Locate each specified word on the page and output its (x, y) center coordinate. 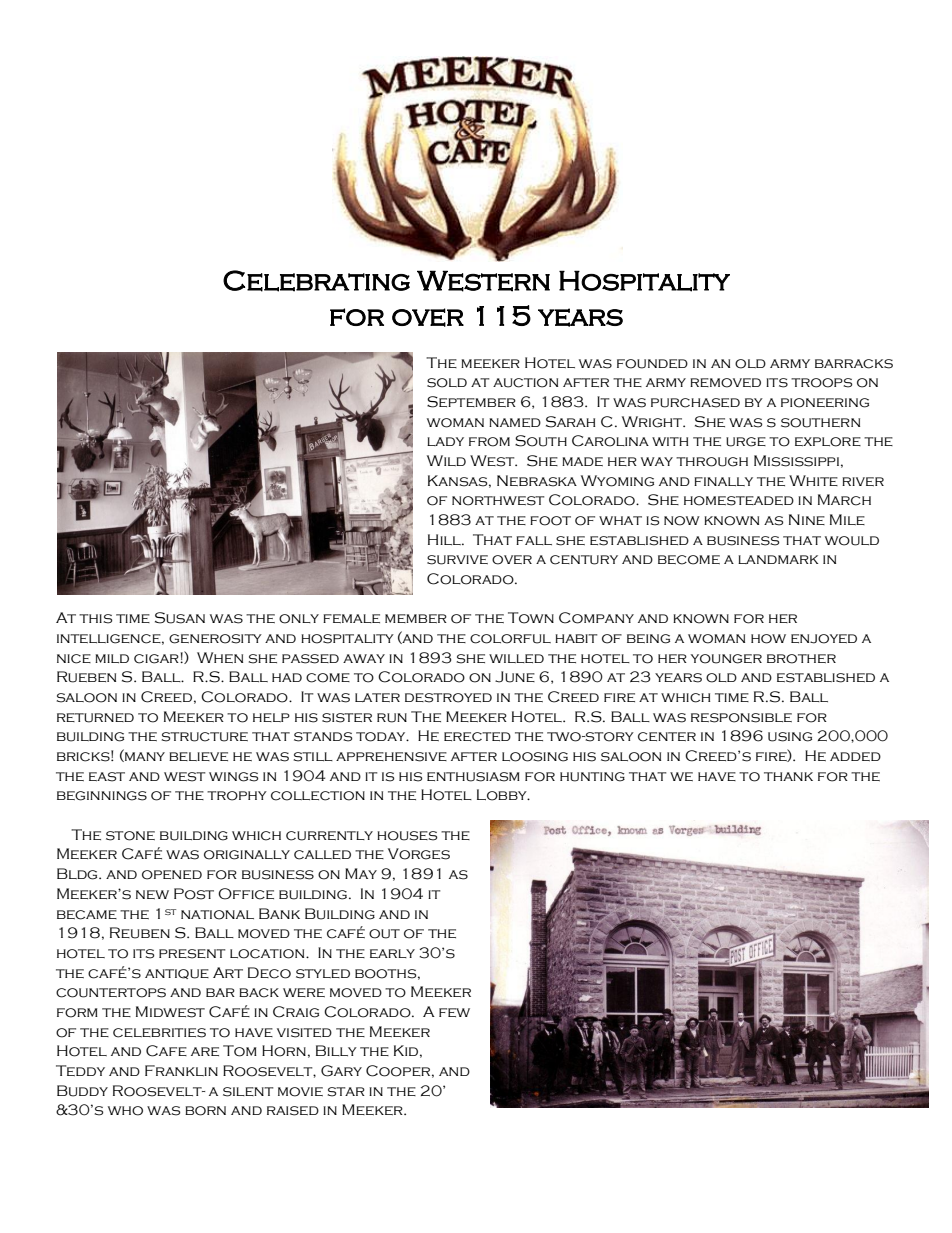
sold (447, 383)
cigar (157, 659)
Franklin (181, 1070)
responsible (741, 718)
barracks (854, 364)
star (346, 1092)
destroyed (448, 698)
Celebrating (316, 281)
